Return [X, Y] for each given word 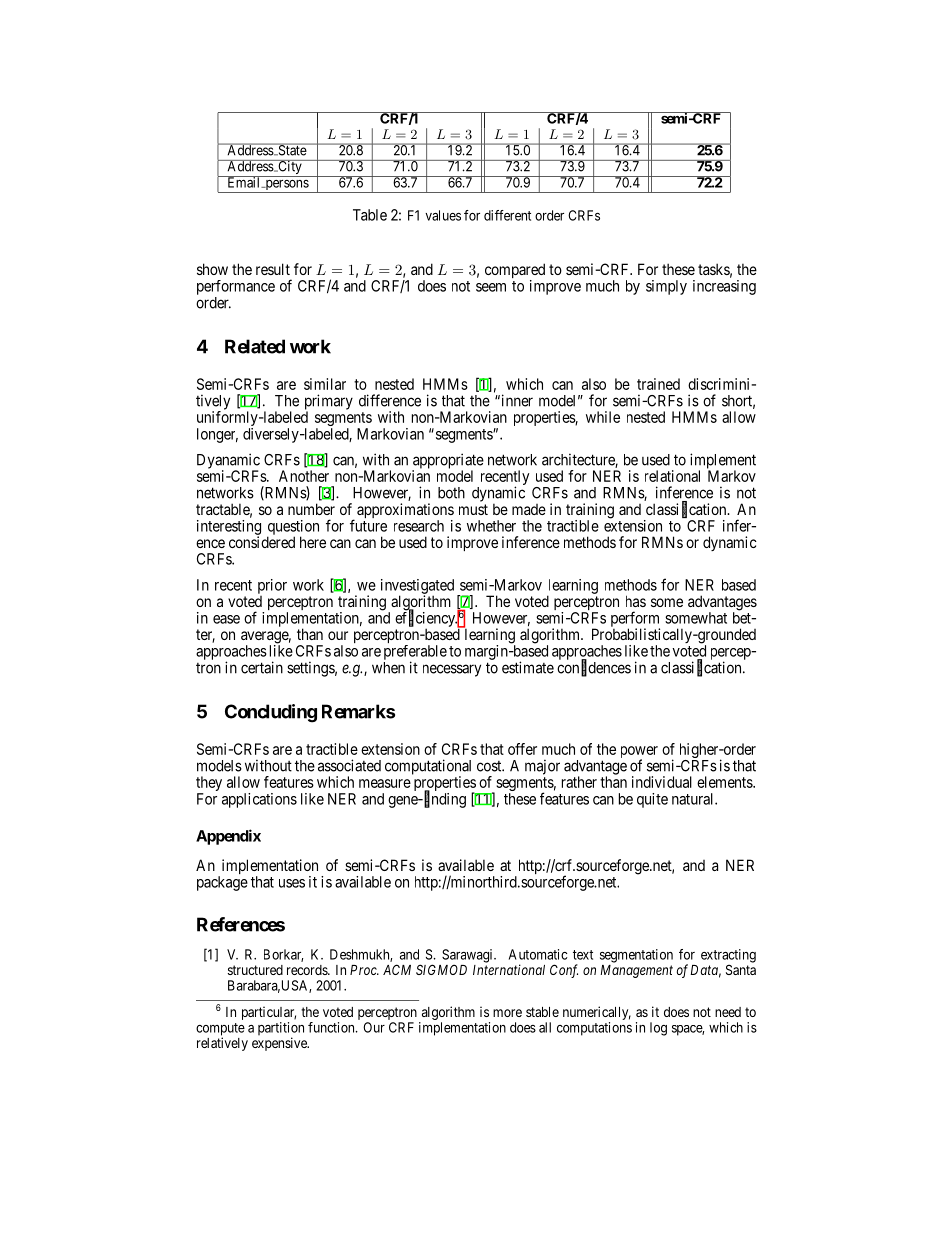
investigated [417, 587]
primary [329, 403]
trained [658, 384]
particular [269, 1014]
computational [428, 768]
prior [272, 586]
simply [666, 287]
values [443, 215]
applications [259, 800]
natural [694, 799]
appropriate [448, 462]
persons [286, 186]
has [636, 601]
